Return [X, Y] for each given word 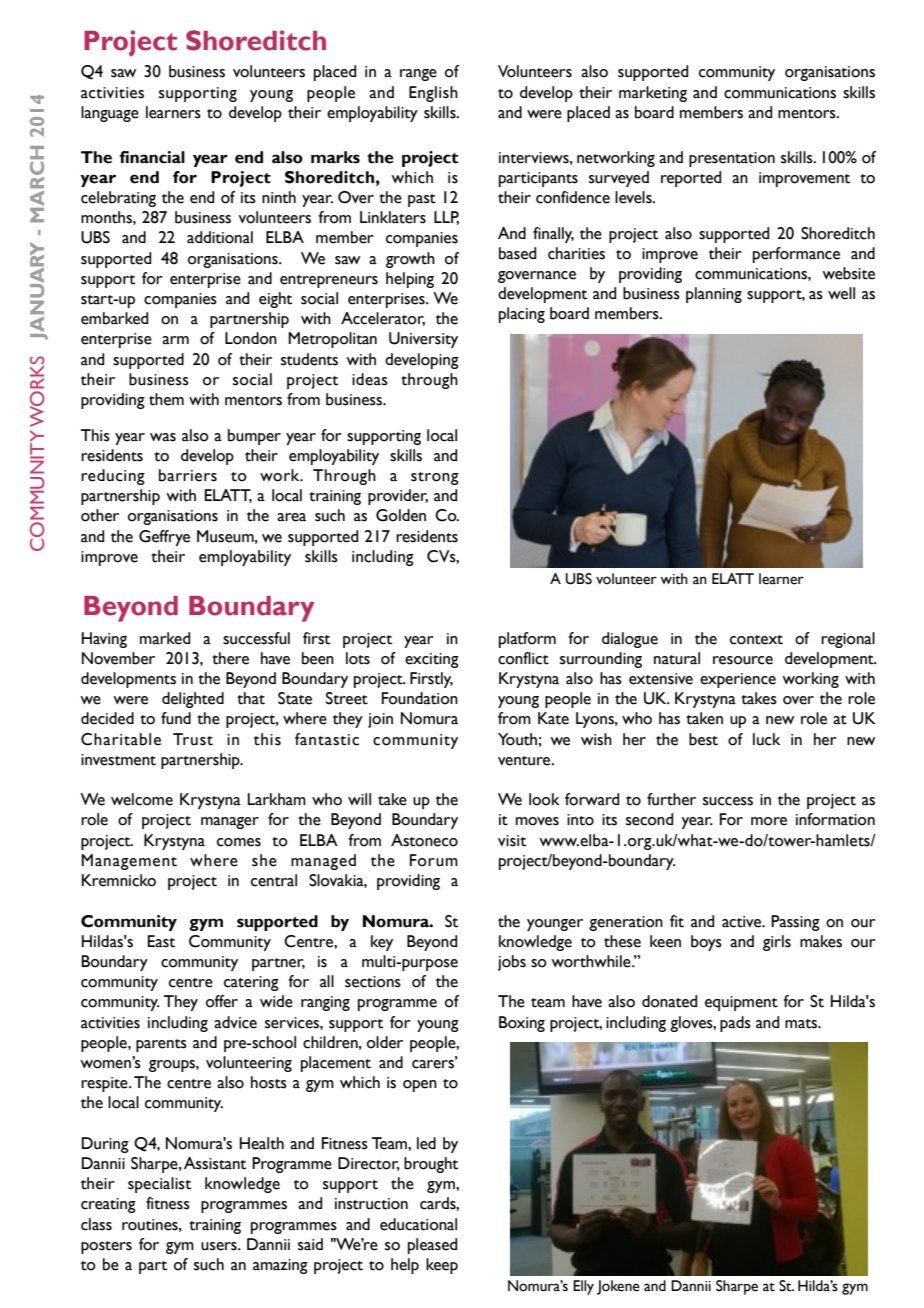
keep [442, 1266]
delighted [193, 700]
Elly [583, 1287]
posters [106, 1247]
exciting [432, 660]
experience [738, 680]
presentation [732, 159]
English [433, 94]
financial [152, 157]
